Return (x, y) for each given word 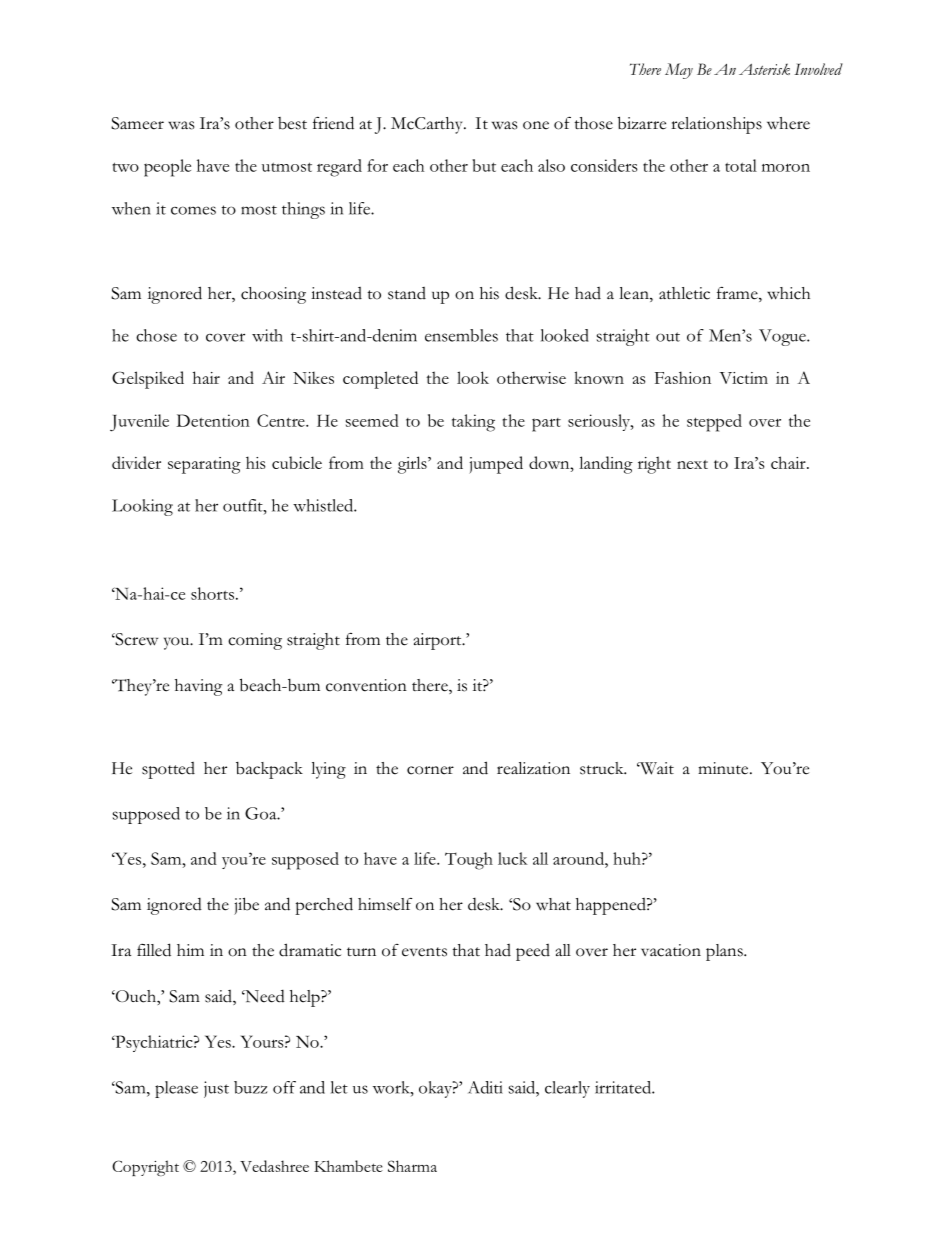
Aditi (486, 1087)
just (216, 1089)
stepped (714, 423)
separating (204, 465)
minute (724, 768)
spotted (168, 770)
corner (430, 770)
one (536, 125)
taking (473, 423)
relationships (716, 125)
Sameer (137, 123)
